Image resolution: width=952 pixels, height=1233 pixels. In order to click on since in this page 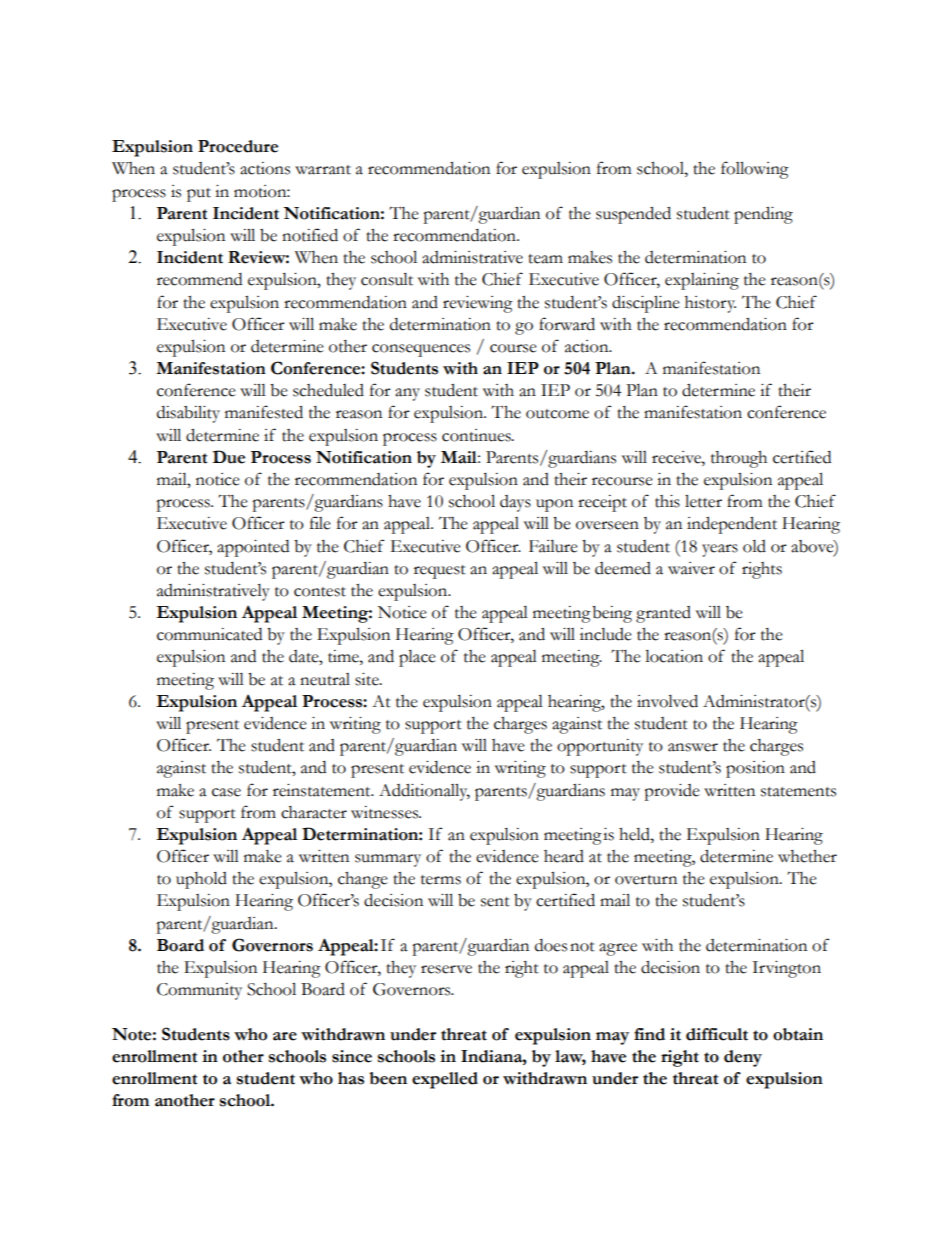, I will do `click(352, 1056)`.
